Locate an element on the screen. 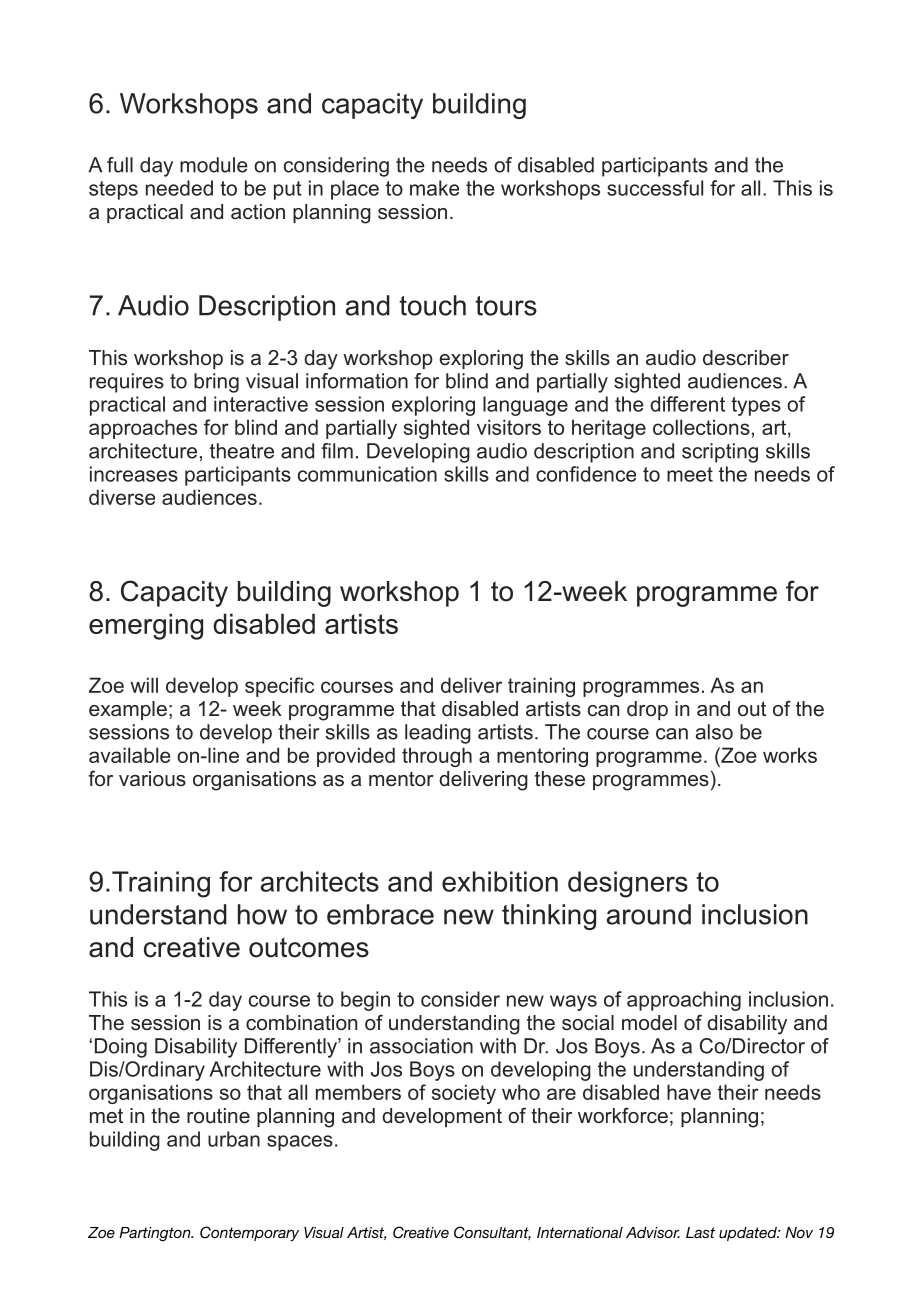 This screenshot has width=924, height=1308. successful is located at coordinates (655, 188).
